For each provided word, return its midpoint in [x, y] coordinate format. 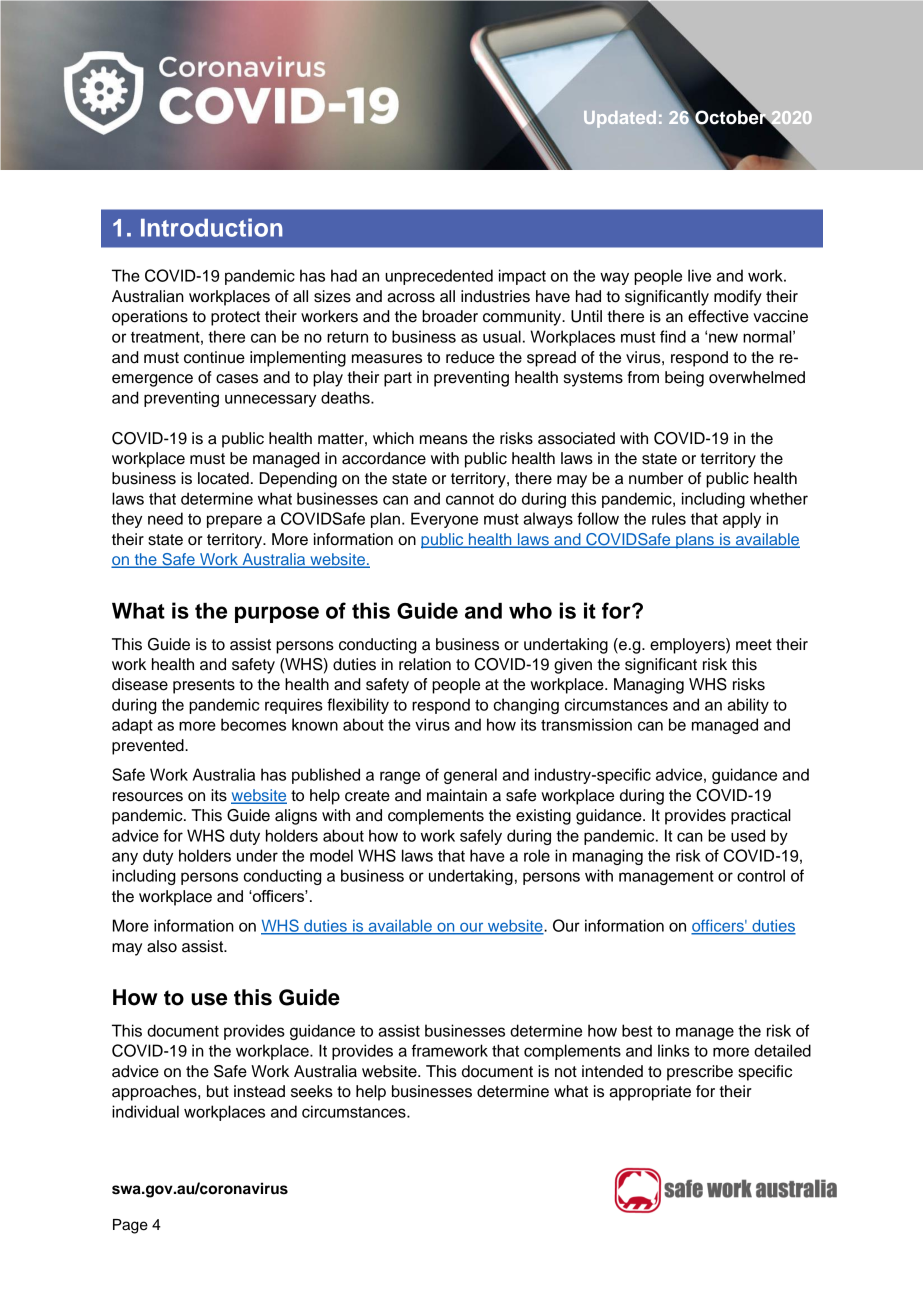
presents [204, 686]
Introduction [212, 227]
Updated [620, 119]
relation [425, 664]
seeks [312, 1091]
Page [130, 1226]
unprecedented [439, 277]
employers [688, 646]
